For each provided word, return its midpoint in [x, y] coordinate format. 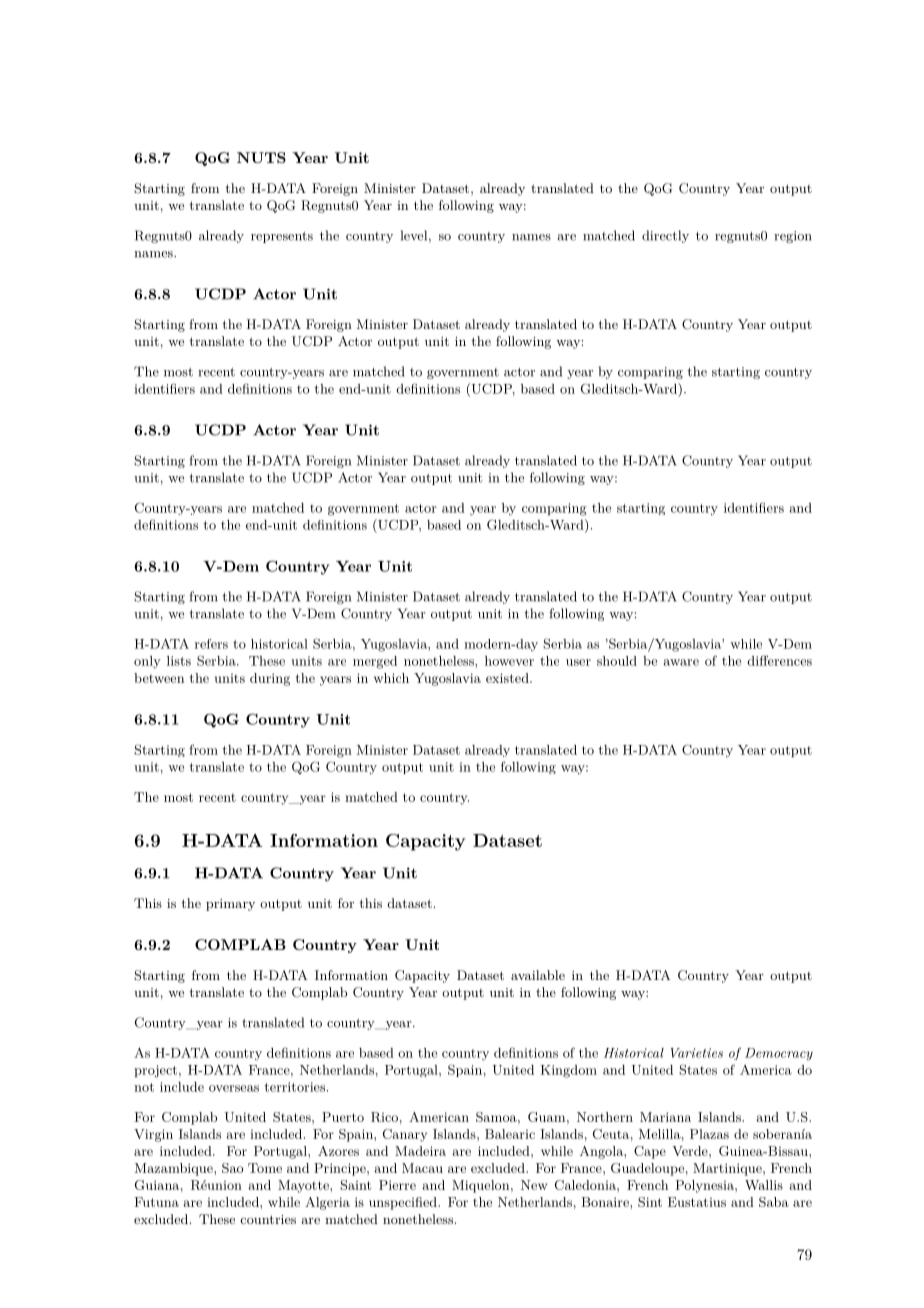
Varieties [697, 1053]
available [538, 975]
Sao [232, 1168]
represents [282, 237]
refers [211, 644]
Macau [422, 1168]
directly [665, 236]
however [509, 661]
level [415, 236]
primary [230, 905]
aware [681, 662]
